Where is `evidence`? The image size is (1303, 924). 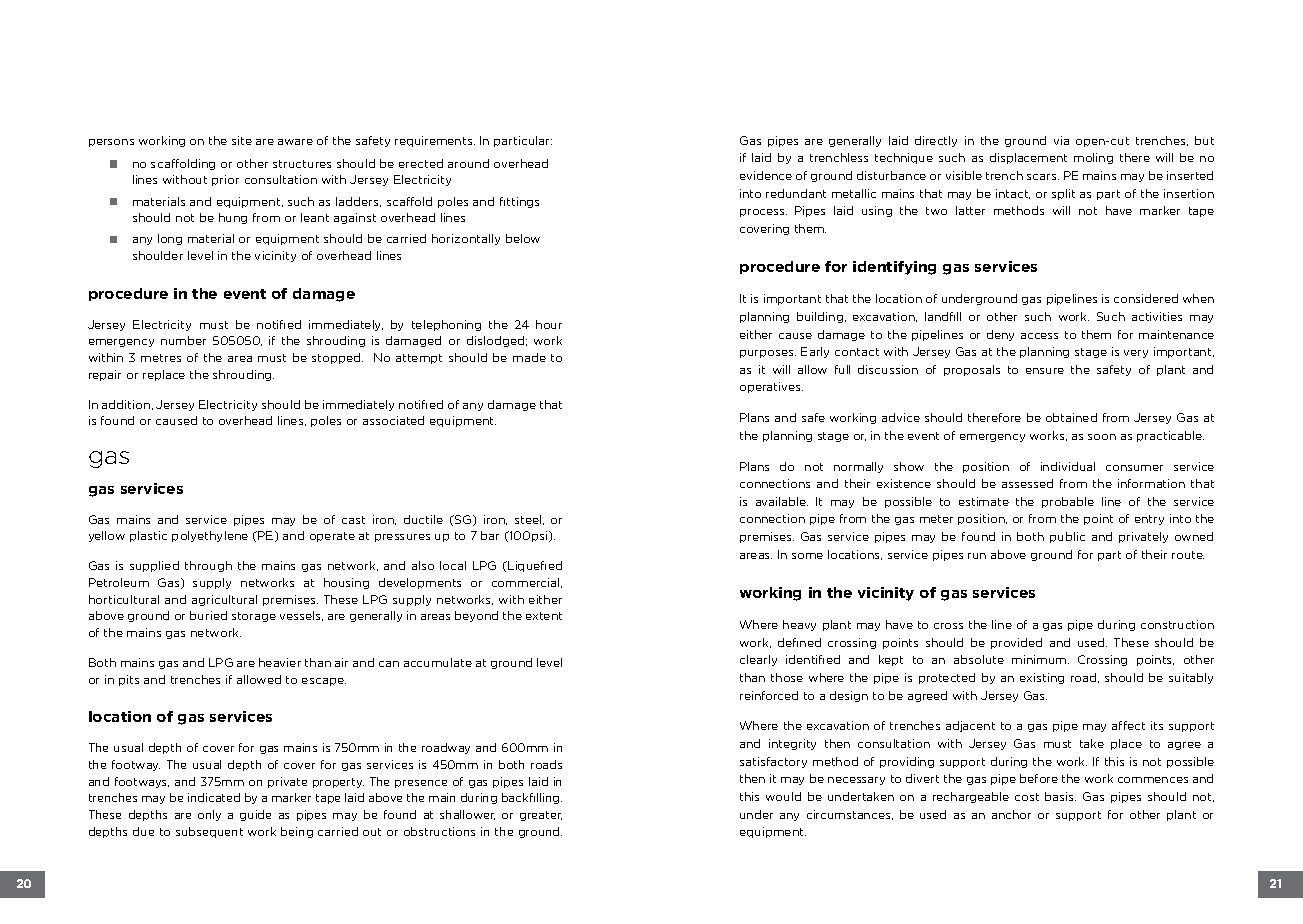 evidence is located at coordinates (766, 175).
